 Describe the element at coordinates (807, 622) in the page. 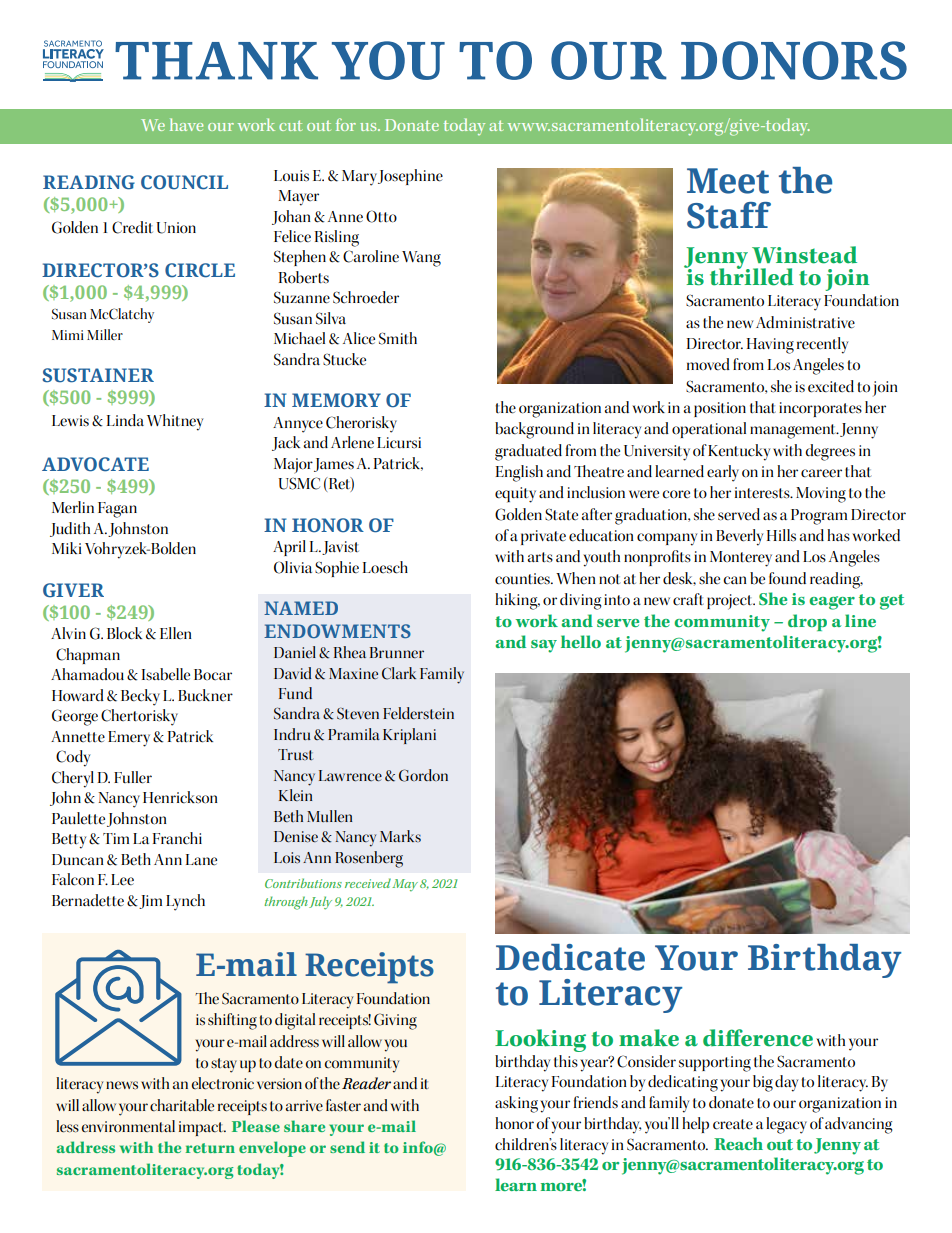

I see `drop` at that location.
